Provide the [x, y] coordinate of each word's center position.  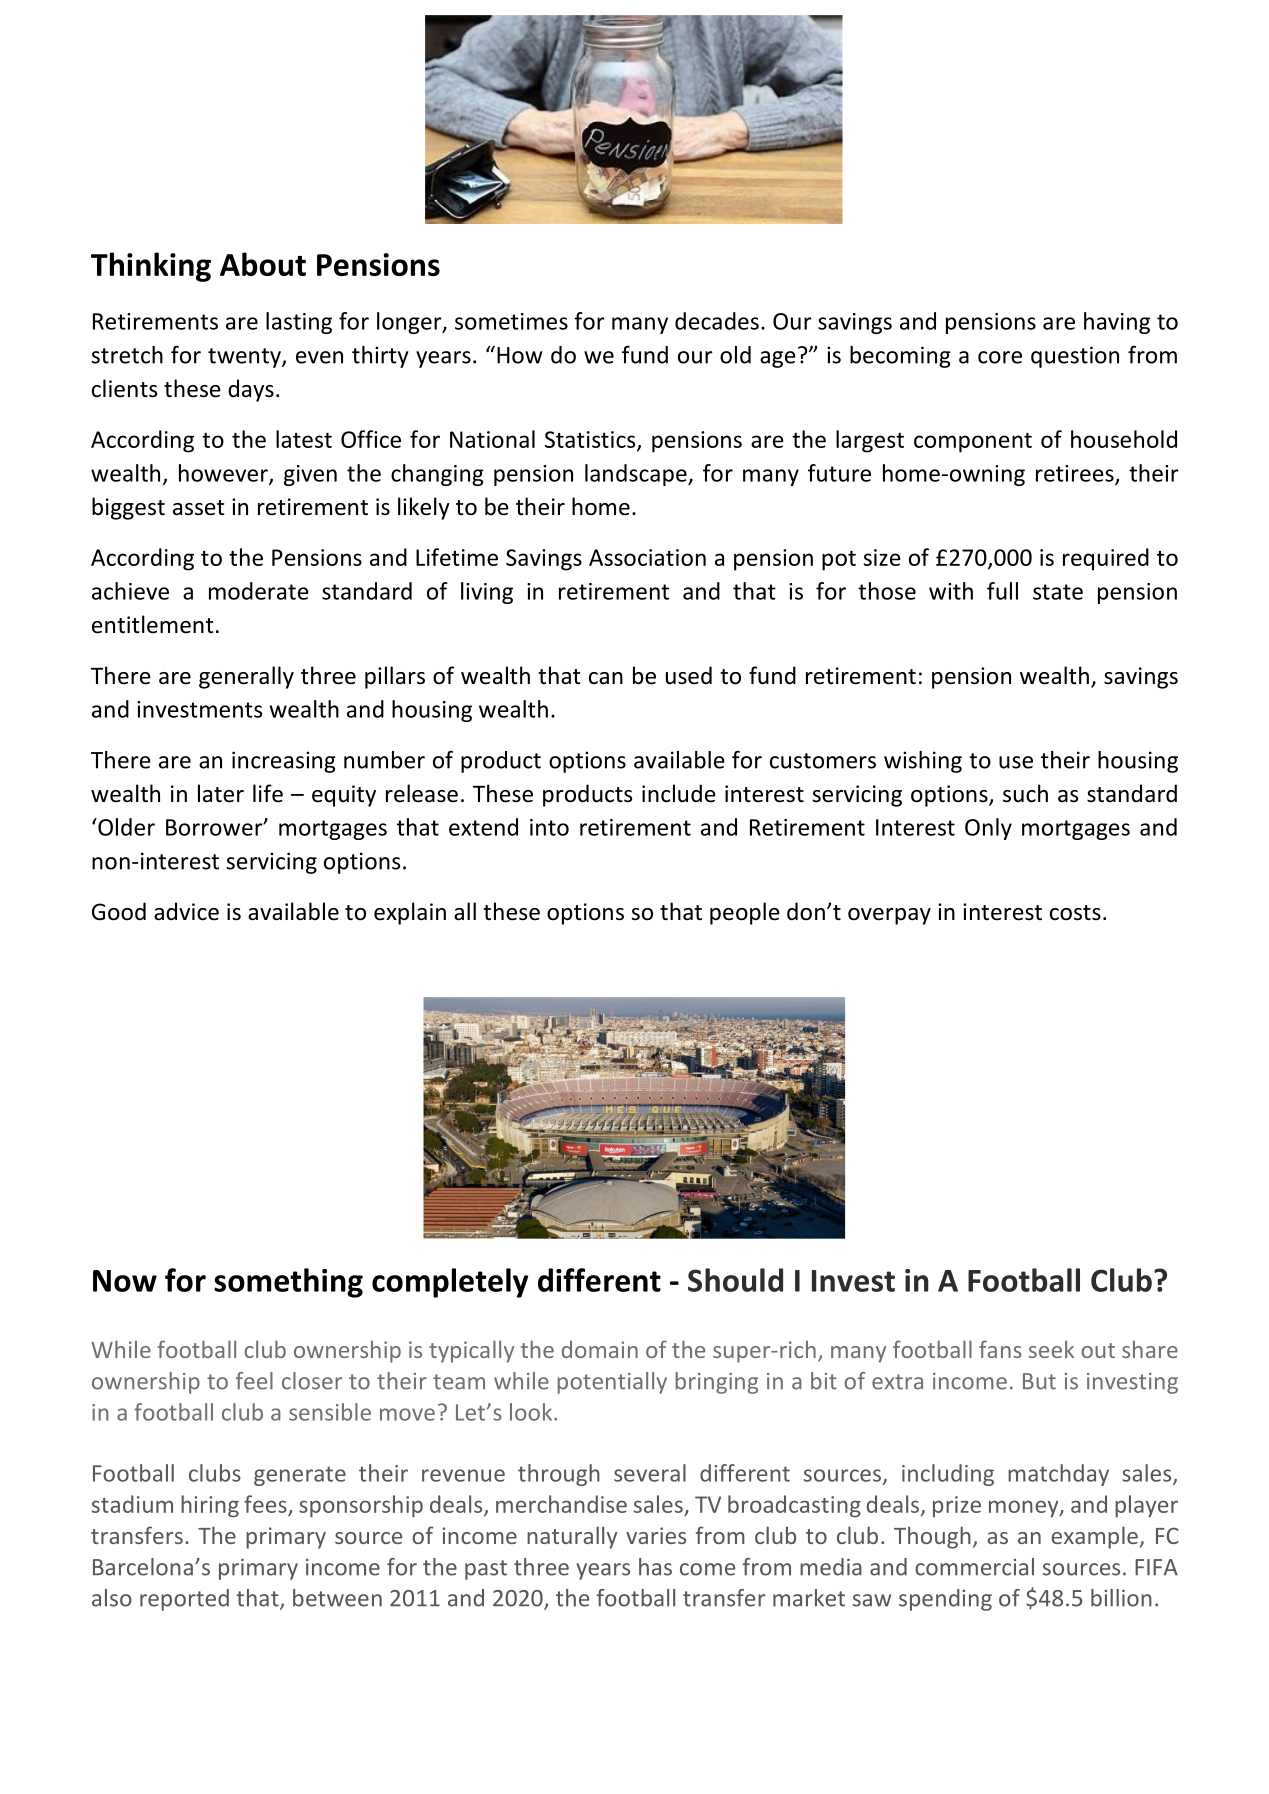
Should [735, 1280]
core [1000, 357]
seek [1051, 1349]
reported [184, 1600]
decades [717, 321]
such [1025, 793]
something [288, 1283]
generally [246, 677]
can [606, 678]
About [263, 264]
